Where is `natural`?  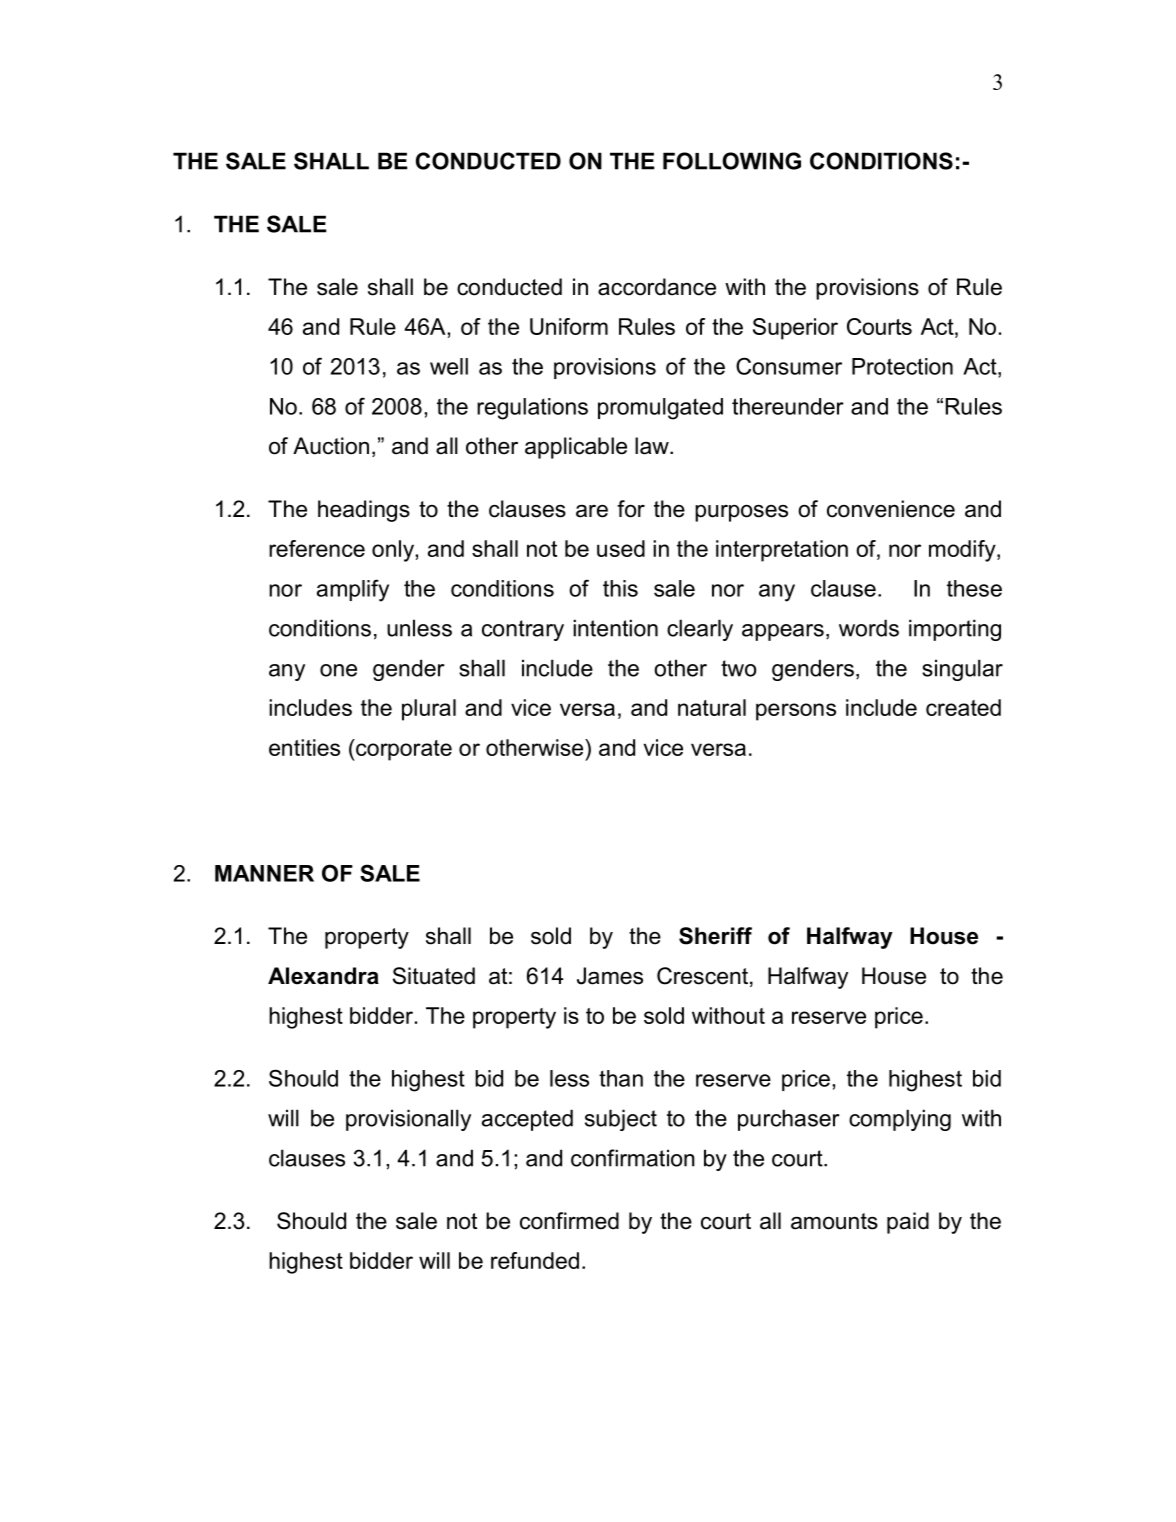
natural is located at coordinates (712, 707).
